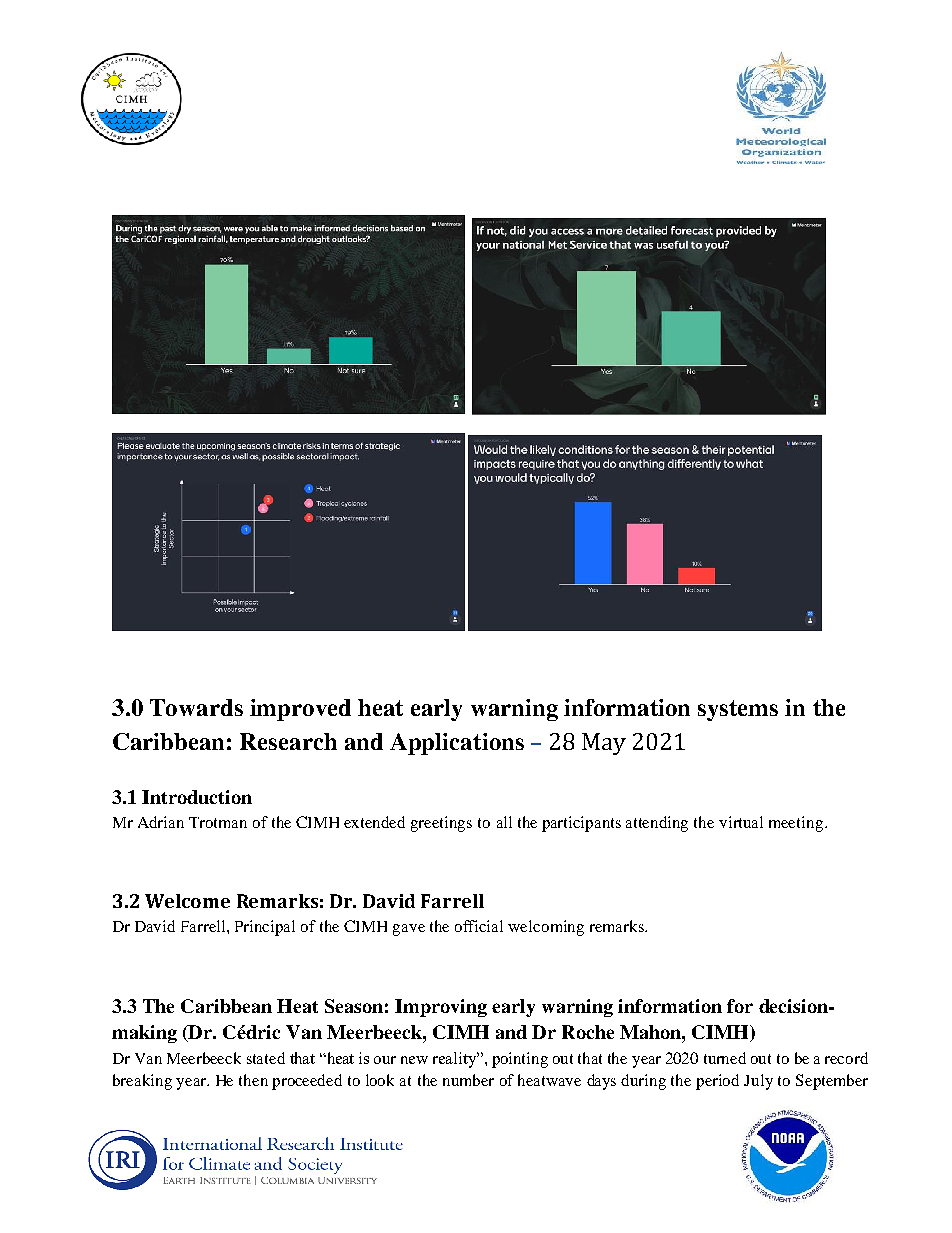 This image has width=952, height=1233. Describe the element at coordinates (253, 1080) in the image. I see `then` at that location.
